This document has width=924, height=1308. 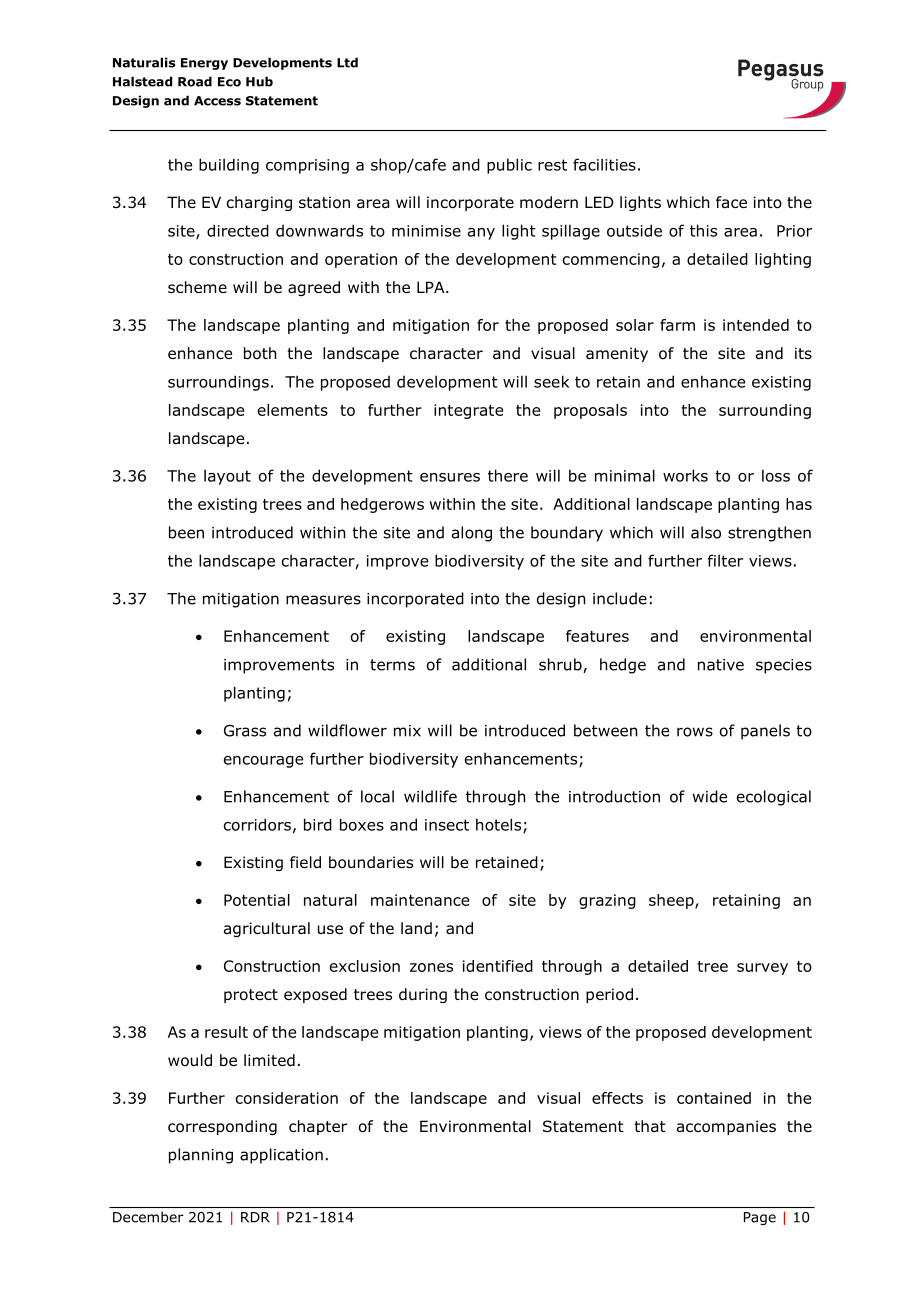 I want to click on also, so click(x=706, y=532).
